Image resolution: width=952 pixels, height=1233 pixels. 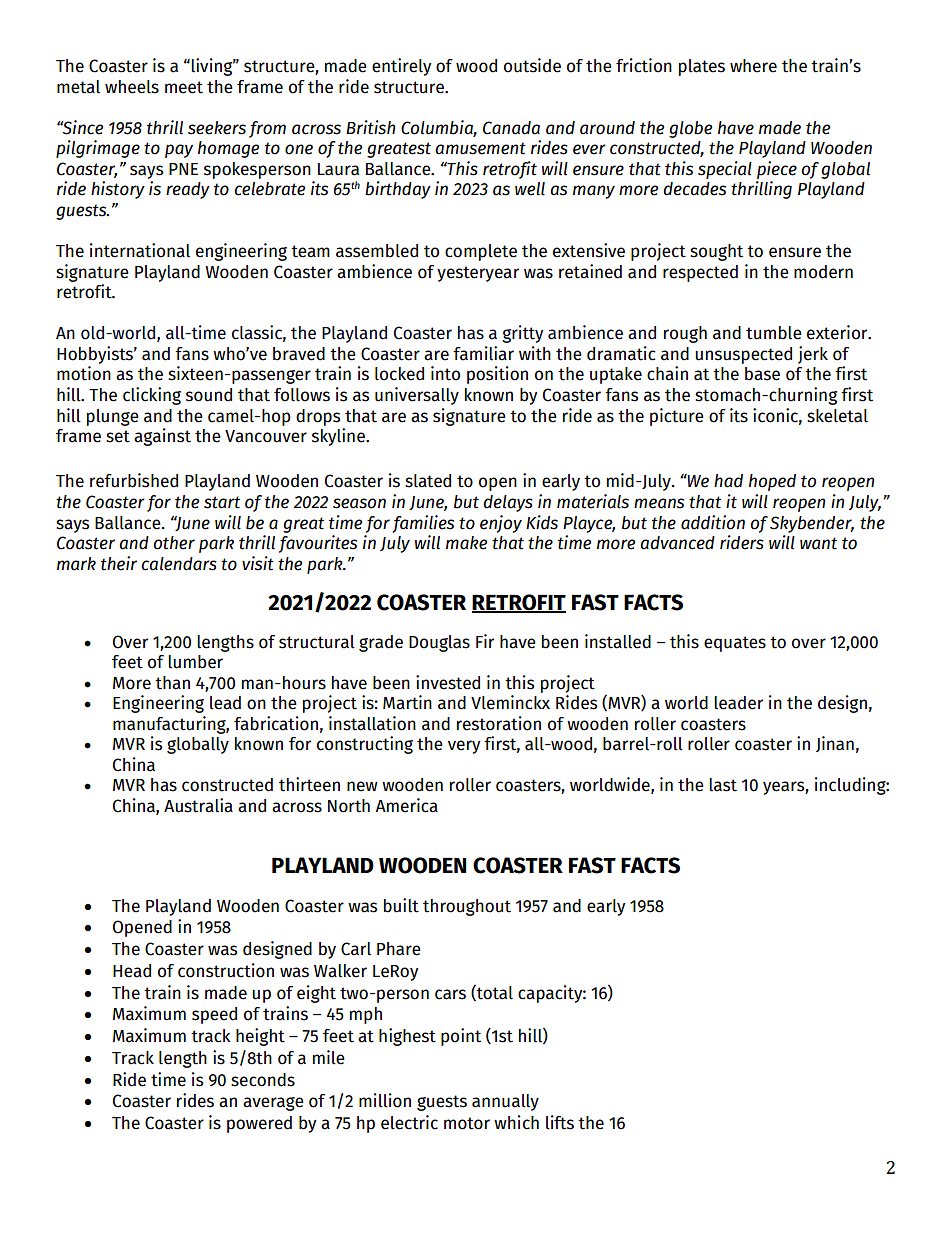 What do you see at coordinates (753, 66) in the document?
I see `where` at bounding box center [753, 66].
